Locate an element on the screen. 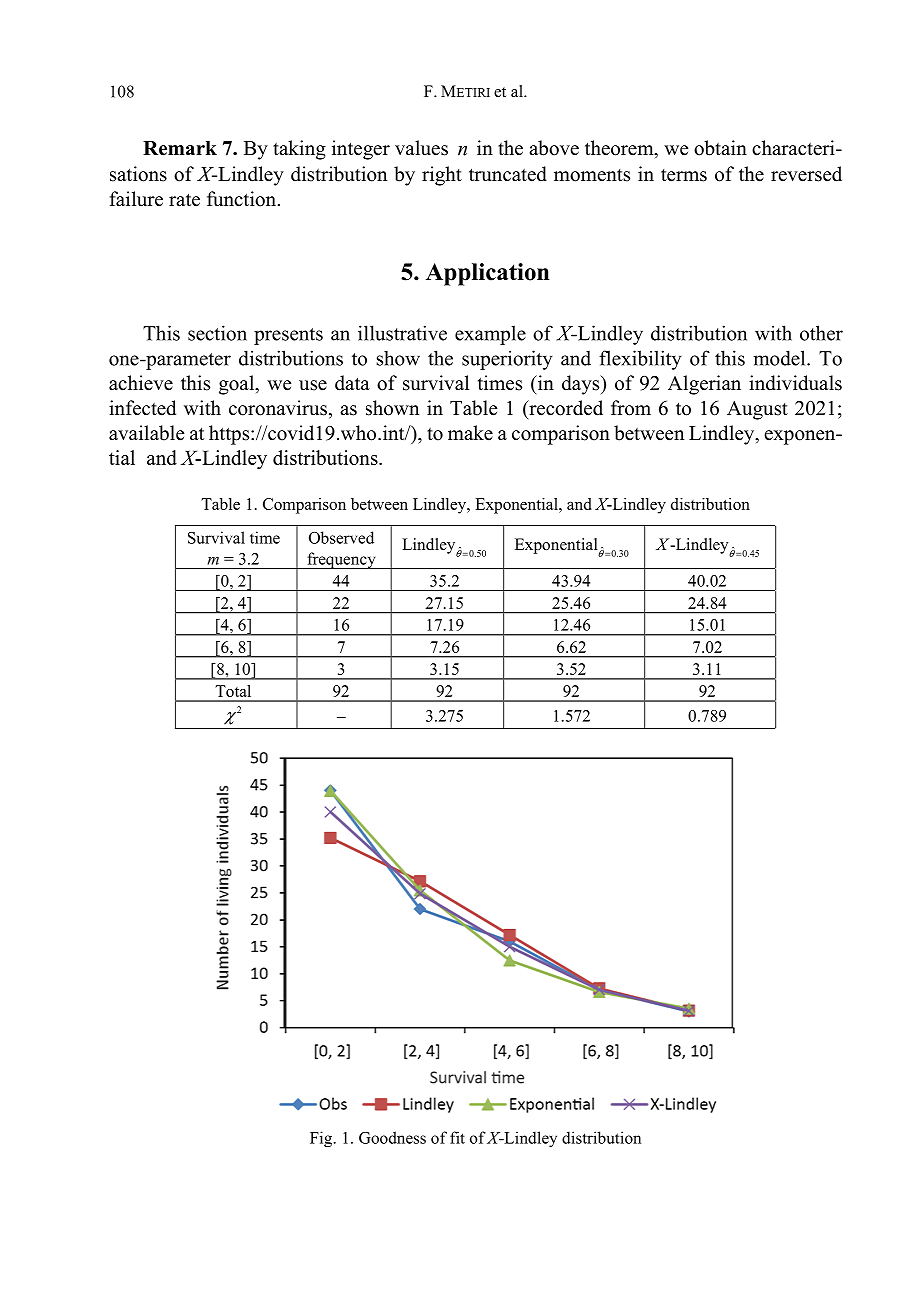 The image size is (924, 1304). obtain is located at coordinates (720, 148).
